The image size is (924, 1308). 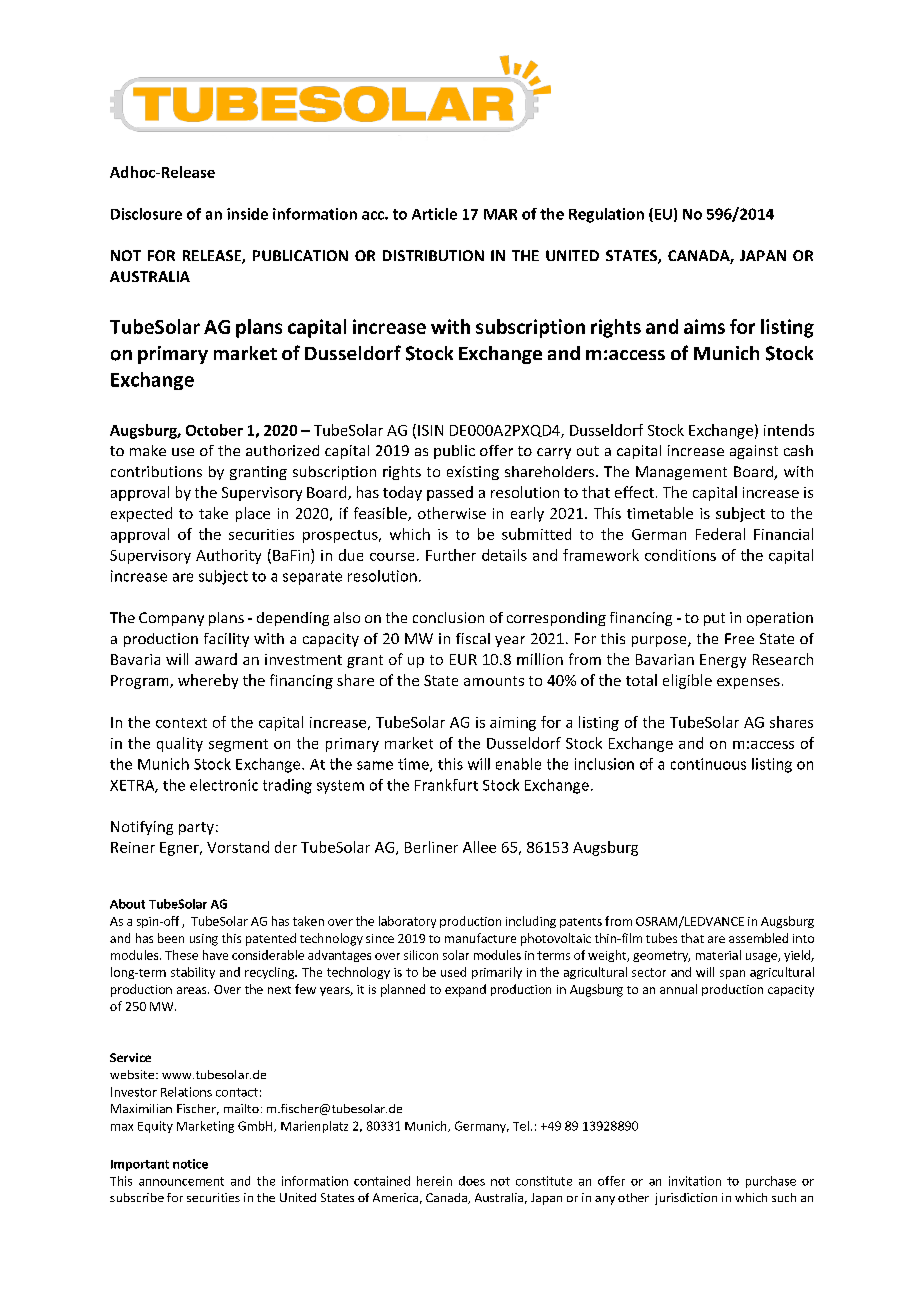 What do you see at coordinates (204, 940) in the screenshot?
I see `using` at bounding box center [204, 940].
